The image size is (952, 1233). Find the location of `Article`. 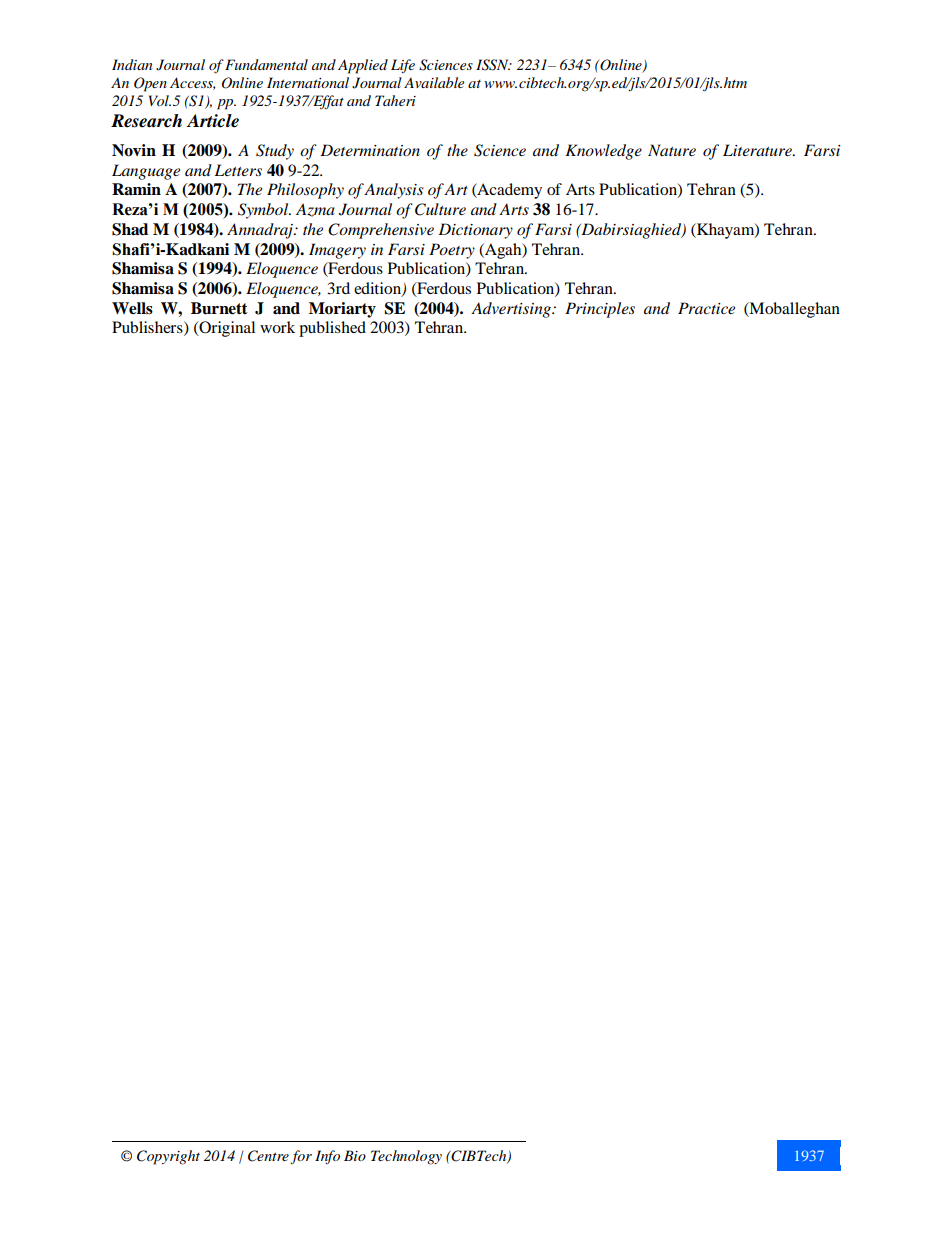

Article is located at coordinates (212, 121).
